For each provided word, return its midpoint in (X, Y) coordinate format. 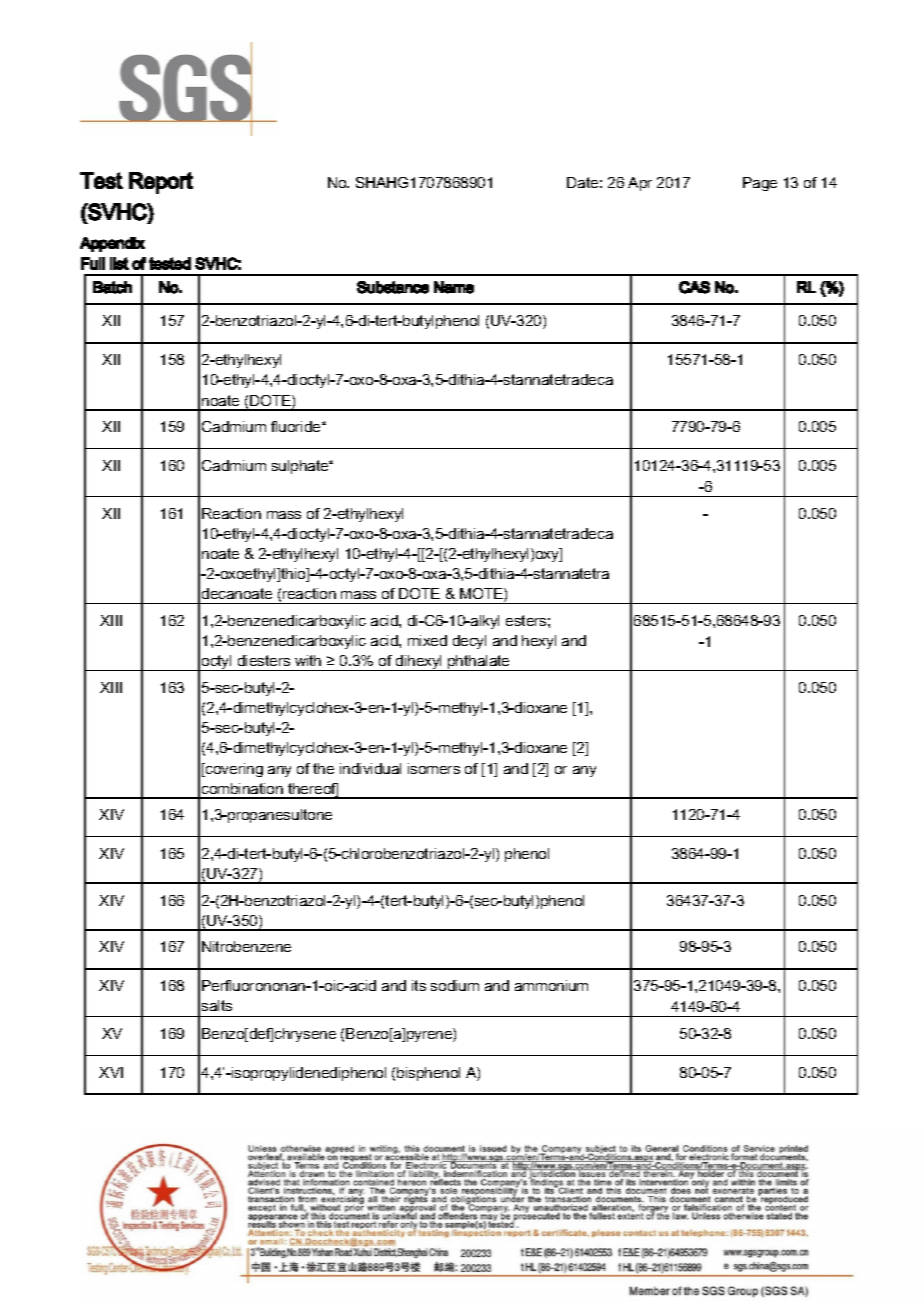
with (308, 660)
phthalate (479, 663)
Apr (640, 184)
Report (161, 183)
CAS (694, 287)
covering (233, 770)
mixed (427, 640)
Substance (393, 287)
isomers (434, 768)
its (419, 985)
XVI (111, 1072)
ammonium (551, 985)
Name (454, 287)
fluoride (297, 426)
